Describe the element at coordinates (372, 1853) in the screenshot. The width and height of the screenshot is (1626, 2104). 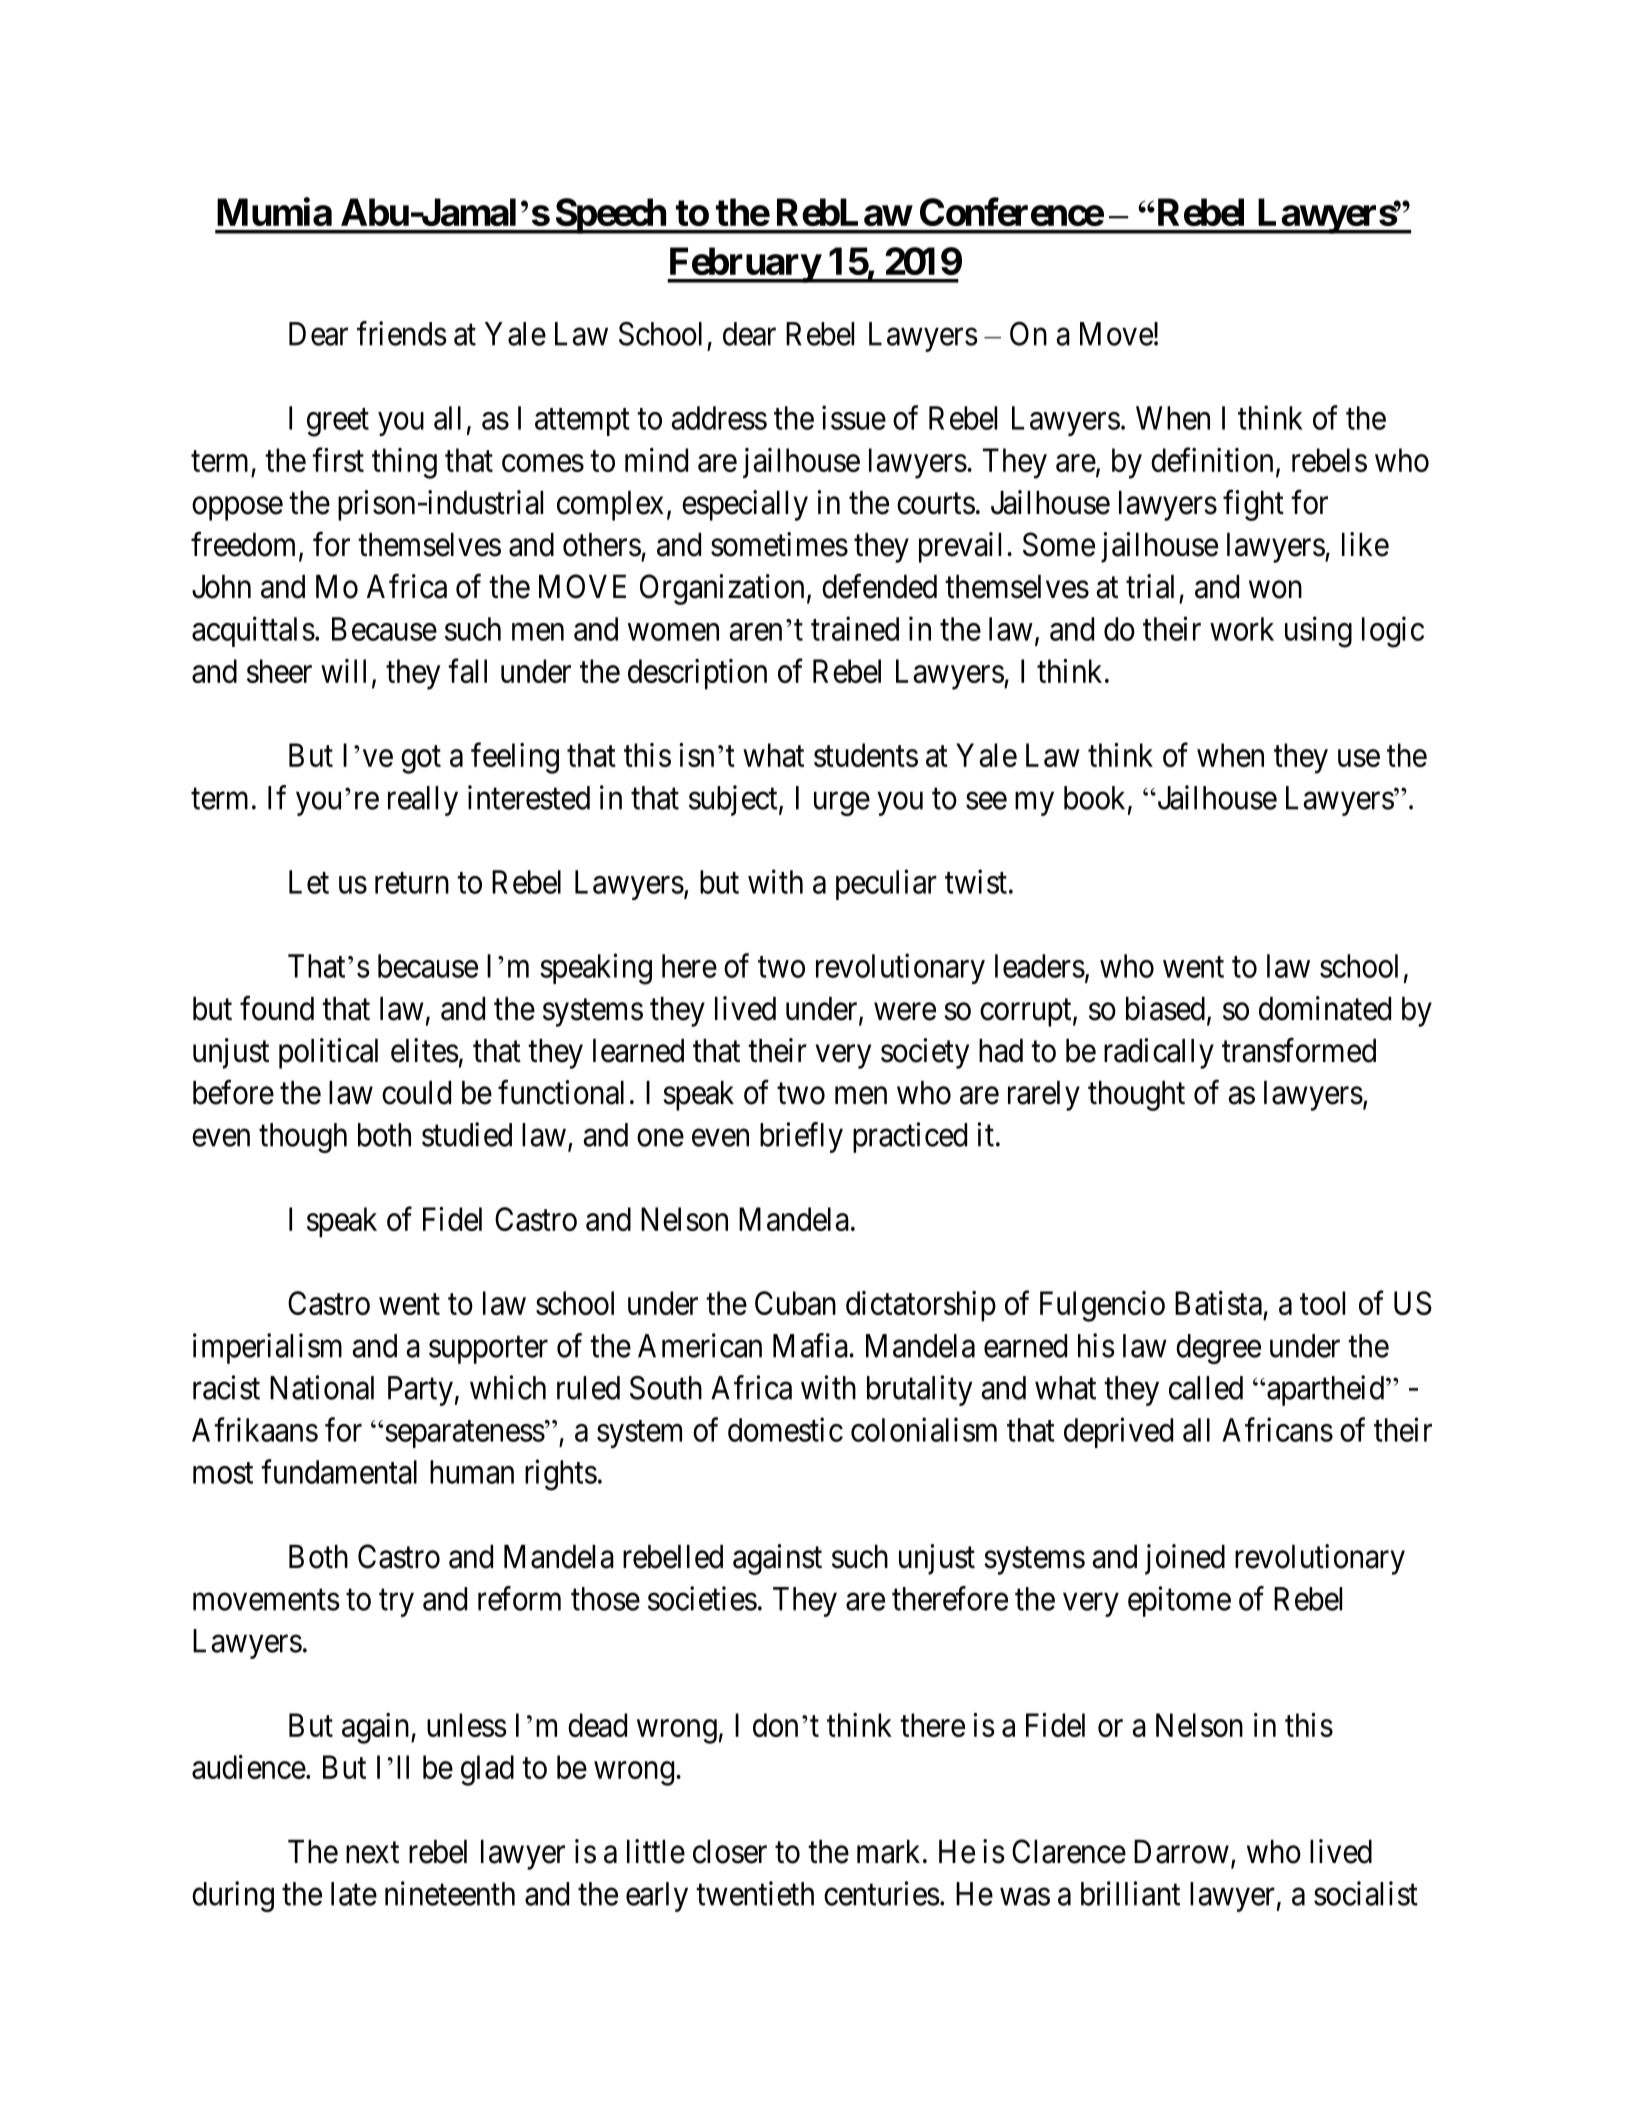
I see `next` at that location.
